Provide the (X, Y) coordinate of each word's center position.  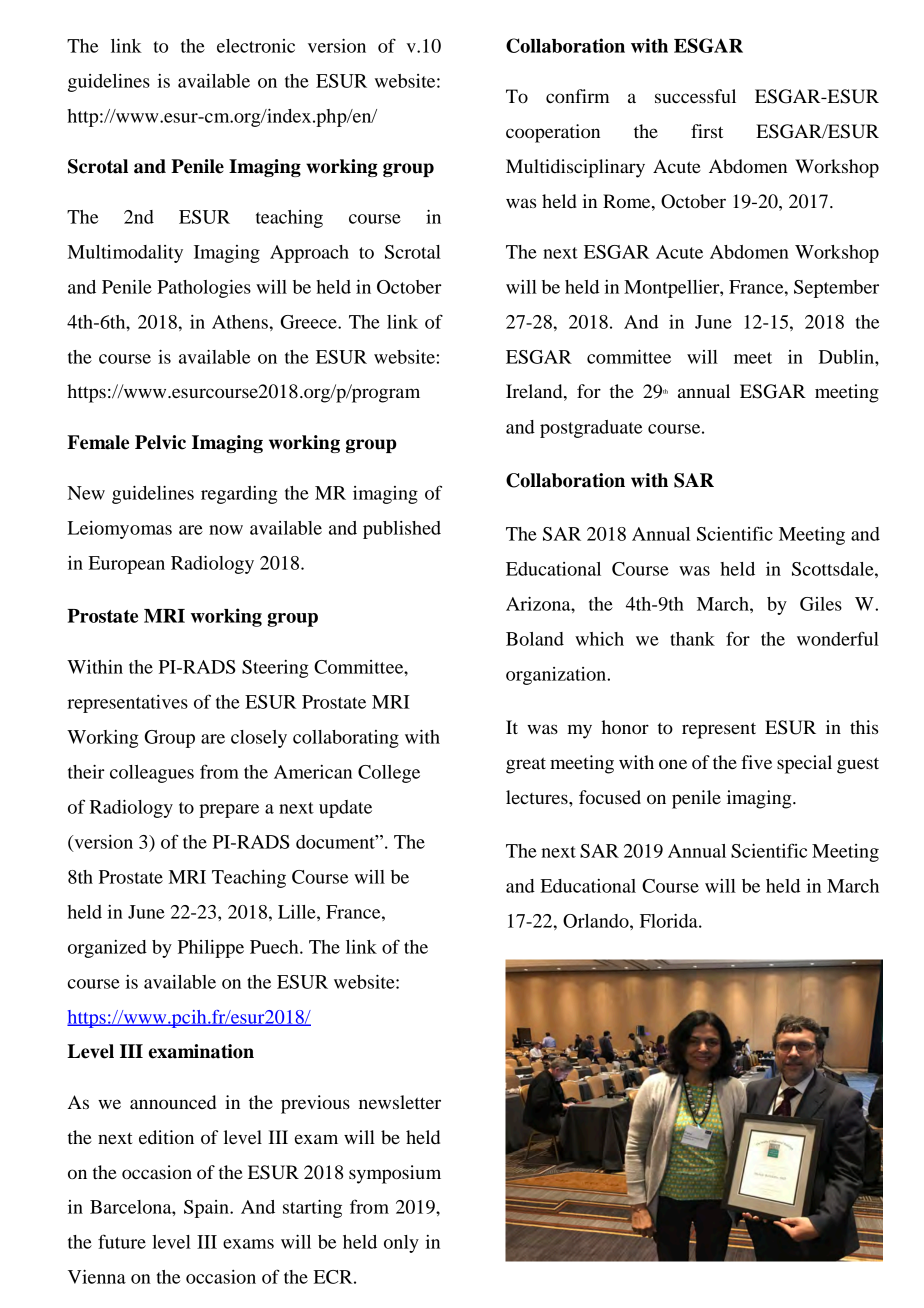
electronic (256, 46)
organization (557, 676)
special (804, 764)
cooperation (553, 133)
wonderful (838, 638)
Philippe (211, 949)
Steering (275, 669)
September (836, 289)
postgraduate (591, 429)
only (401, 1244)
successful (695, 96)
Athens (240, 322)
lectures (538, 797)
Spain (207, 1209)
